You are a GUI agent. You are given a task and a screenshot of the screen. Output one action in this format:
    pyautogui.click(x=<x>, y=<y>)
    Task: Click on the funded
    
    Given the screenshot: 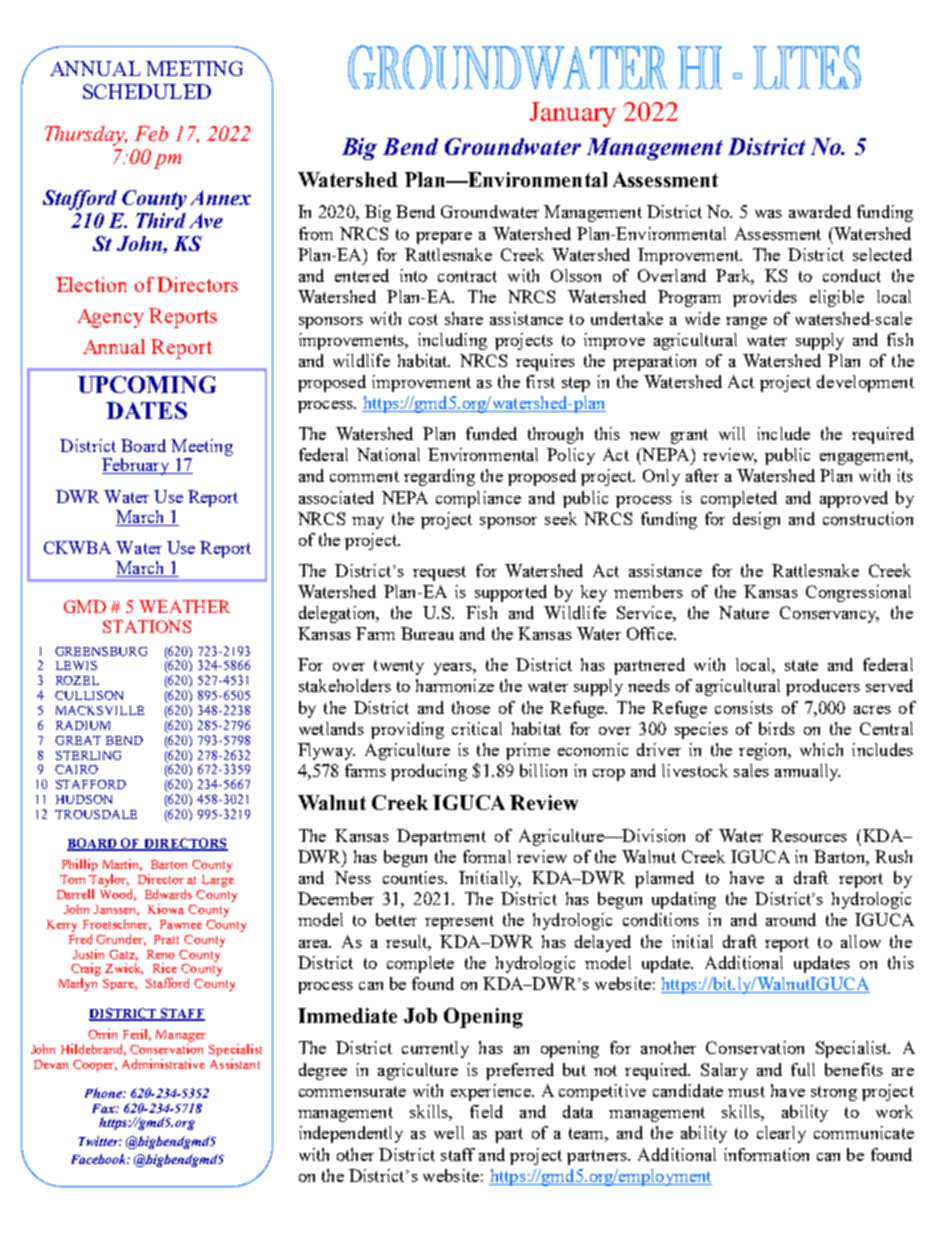 What is the action you would take?
    pyautogui.click(x=491, y=433)
